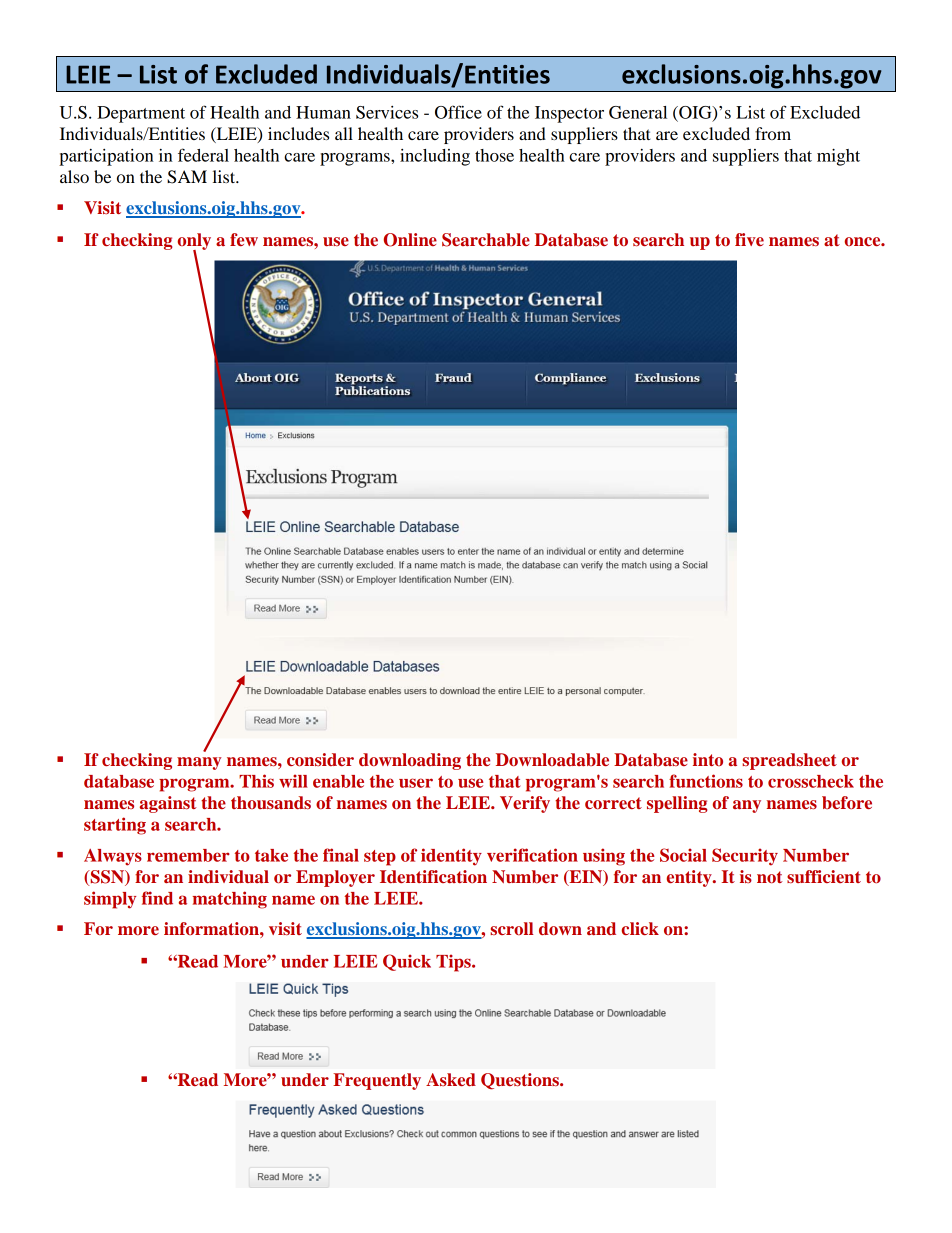  What do you see at coordinates (377, 1081) in the document?
I see `Frequently` at bounding box center [377, 1081].
